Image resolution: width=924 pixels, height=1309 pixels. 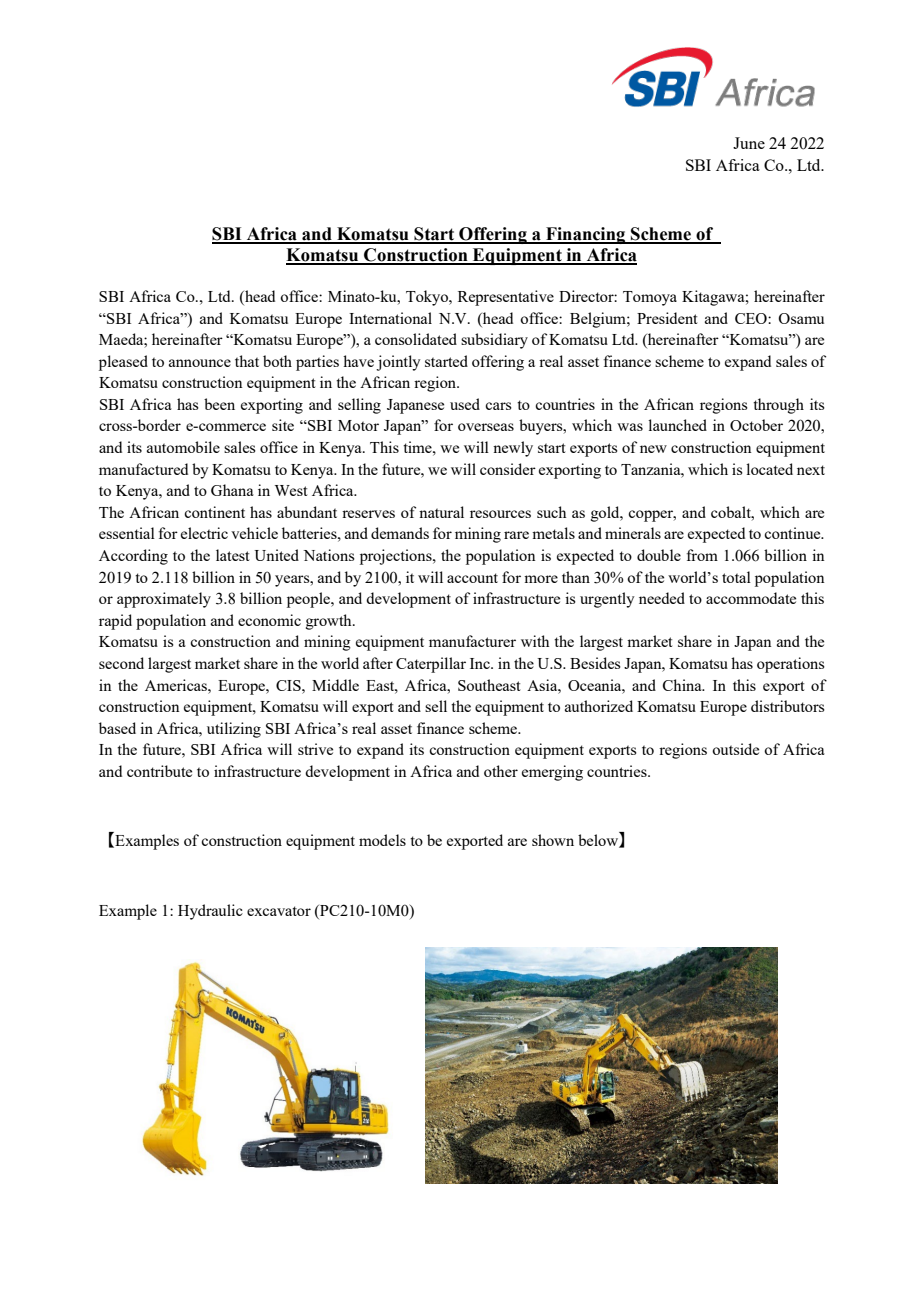 What do you see at coordinates (586, 235) in the screenshot?
I see `Financing` at bounding box center [586, 235].
